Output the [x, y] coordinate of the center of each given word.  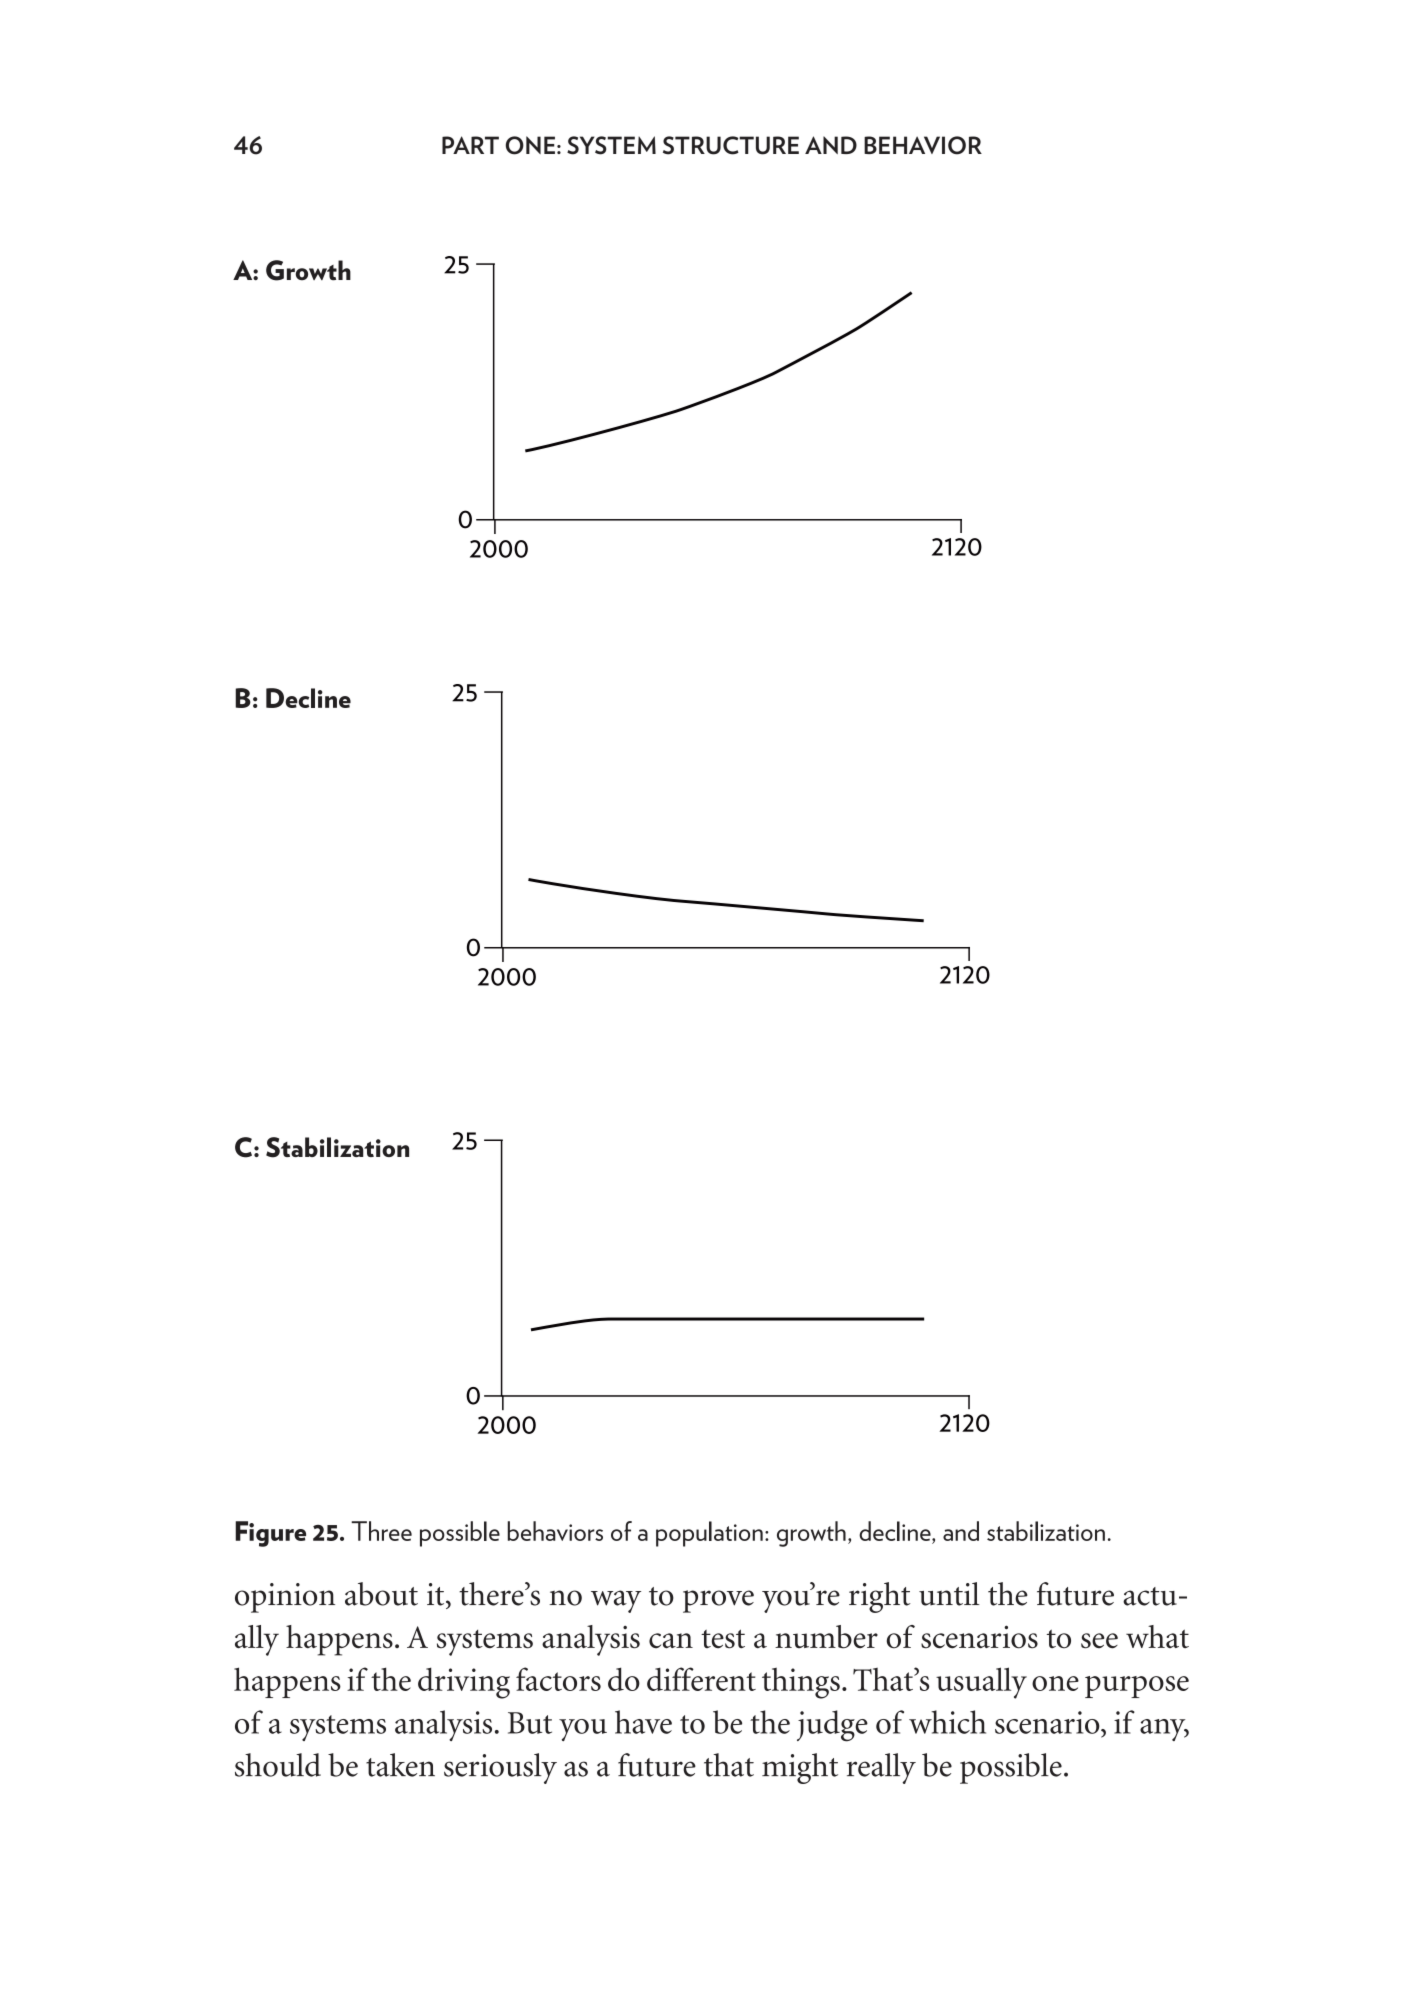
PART [470, 145]
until [949, 1594]
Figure [270, 1534]
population [709, 1534]
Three [381, 1531]
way [616, 1601]
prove [718, 1601]
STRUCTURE [731, 145]
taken [400, 1765]
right [880, 1597]
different [701, 1679]
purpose [1137, 1687]
